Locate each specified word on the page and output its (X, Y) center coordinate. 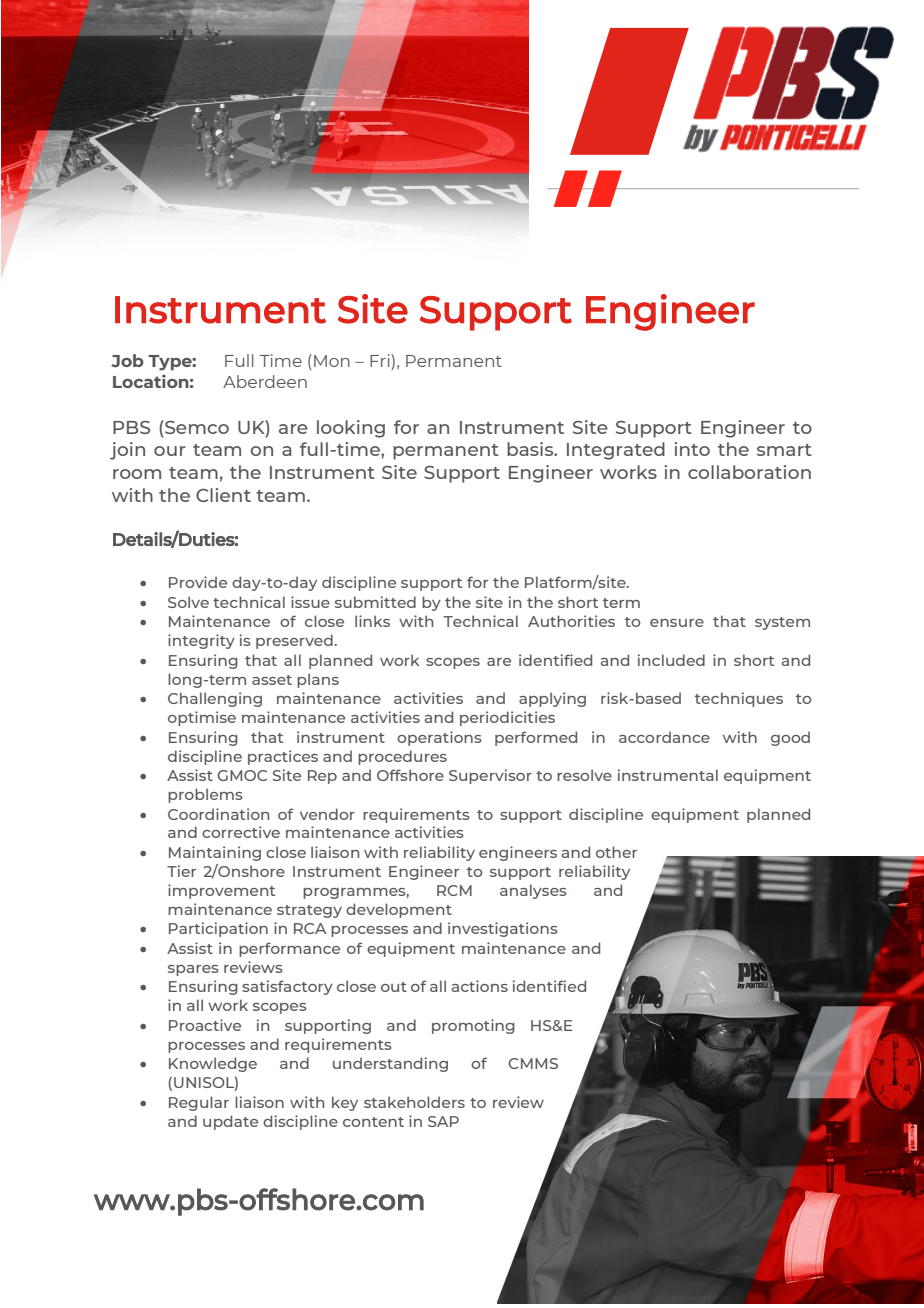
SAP (443, 1121)
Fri (381, 362)
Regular (199, 1103)
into (692, 449)
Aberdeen (265, 381)
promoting (473, 1026)
